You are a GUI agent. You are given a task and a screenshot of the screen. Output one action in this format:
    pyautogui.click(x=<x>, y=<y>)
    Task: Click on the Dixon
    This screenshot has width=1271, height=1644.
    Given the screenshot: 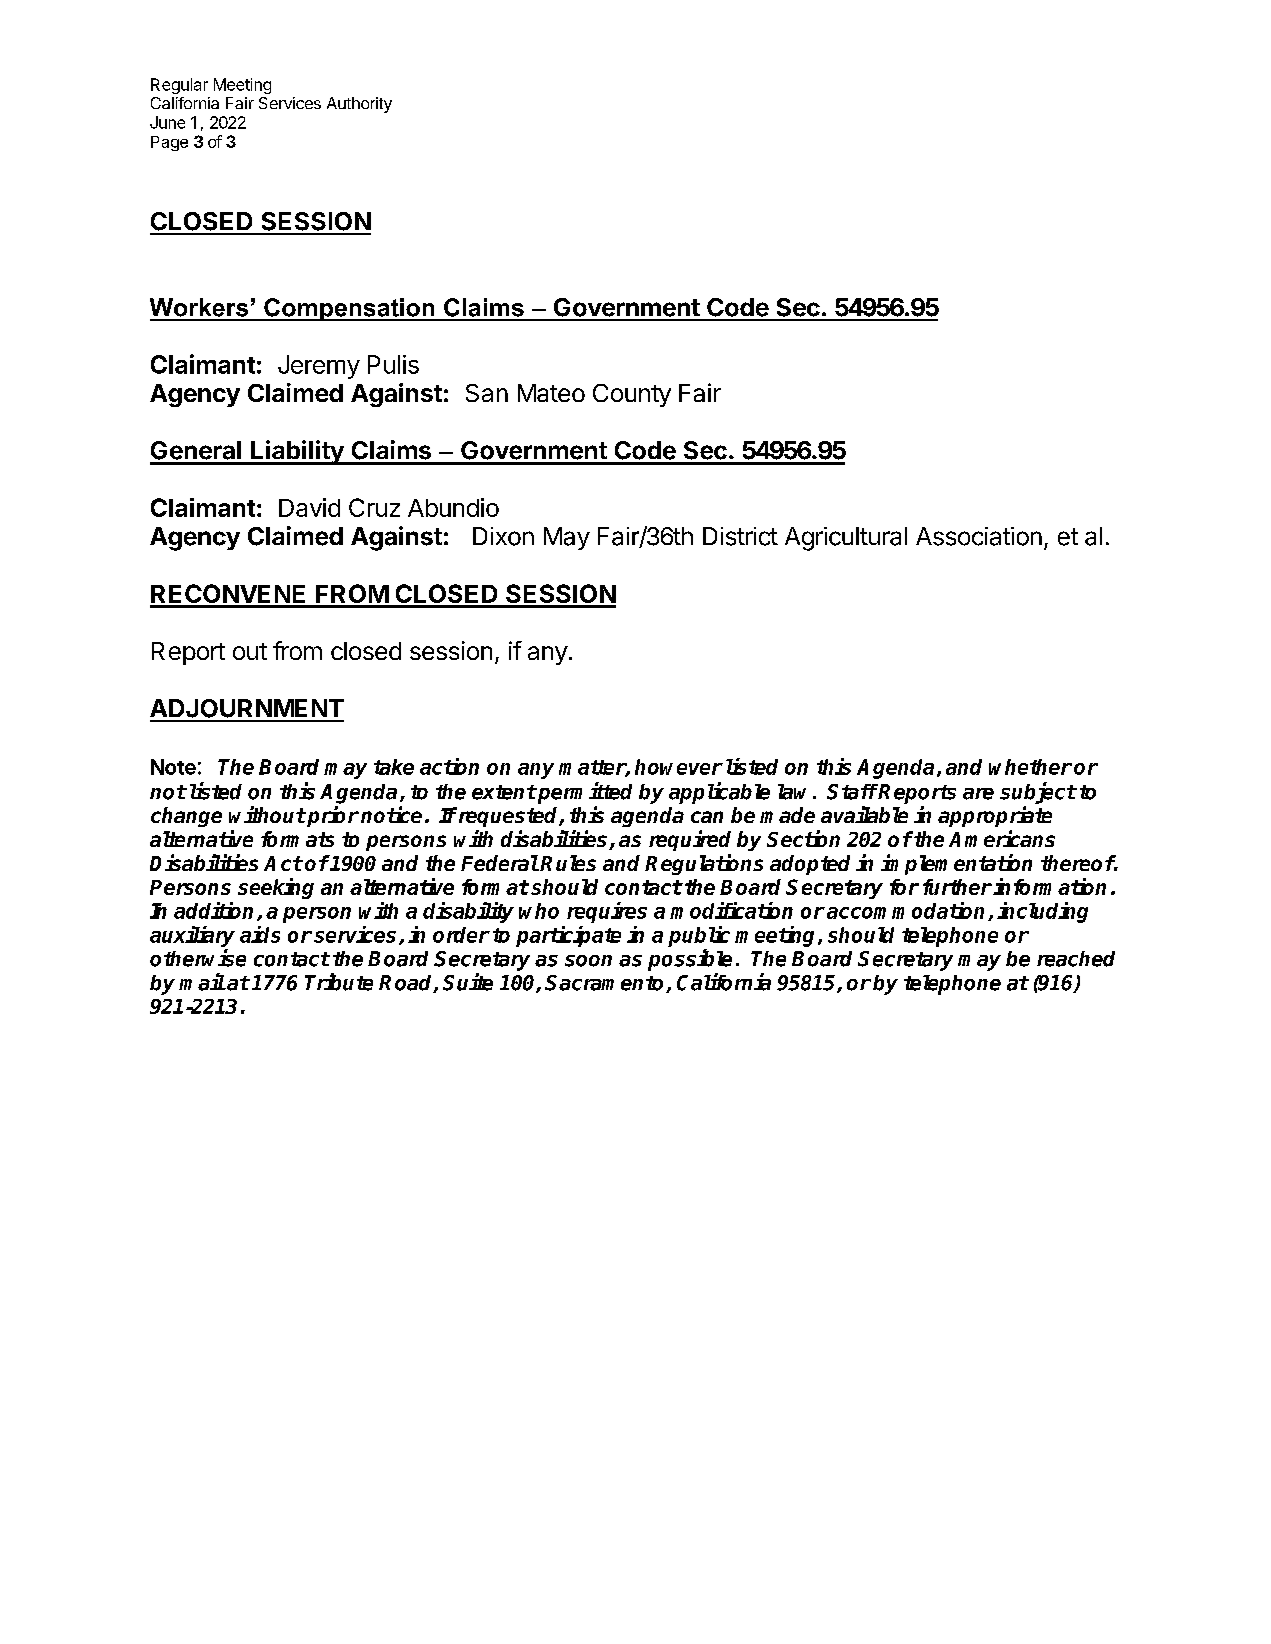 What is the action you would take?
    pyautogui.click(x=503, y=536)
